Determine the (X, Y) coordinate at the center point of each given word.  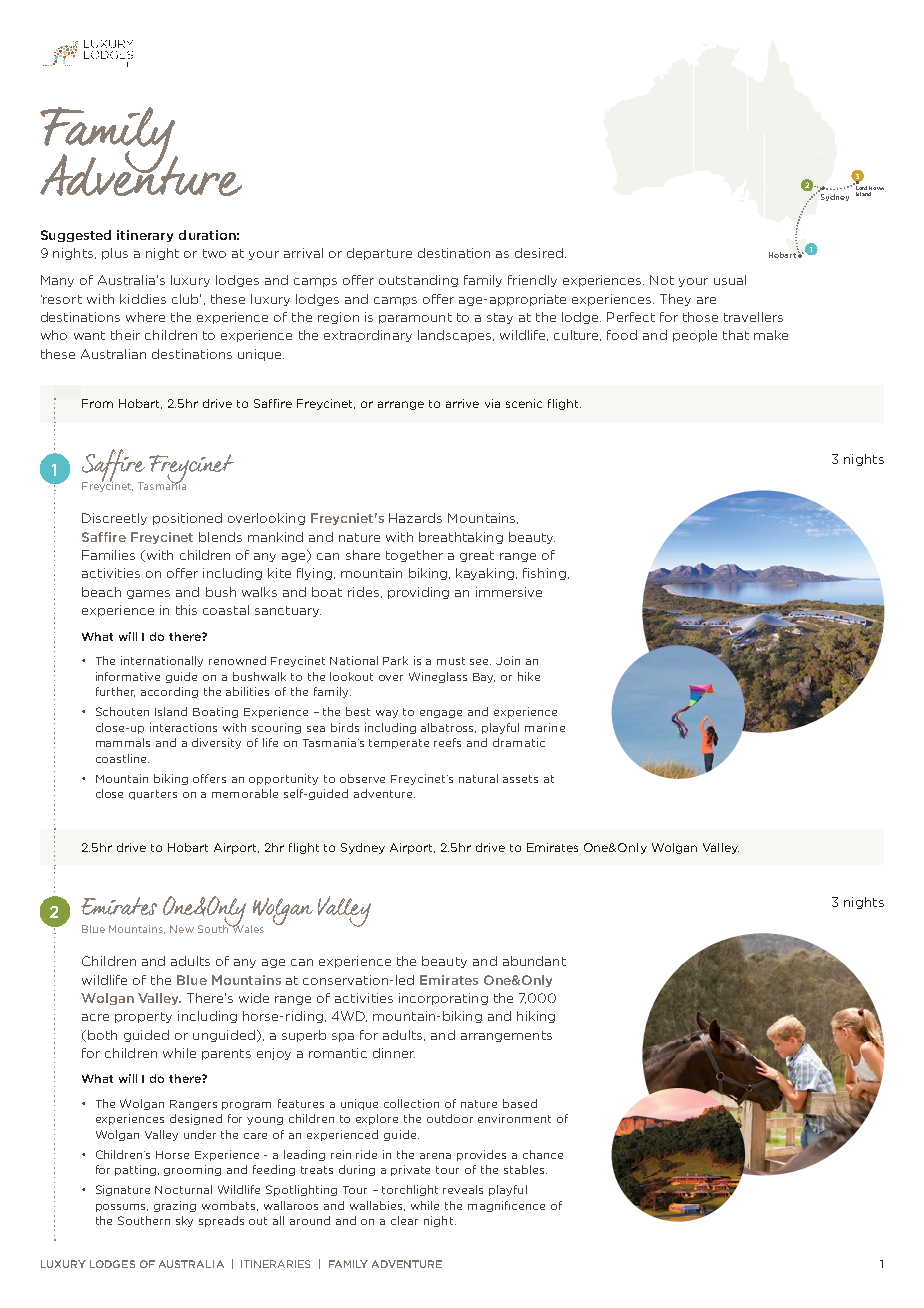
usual (730, 280)
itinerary (145, 236)
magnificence (506, 1206)
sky (184, 1221)
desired (539, 253)
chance (543, 1154)
